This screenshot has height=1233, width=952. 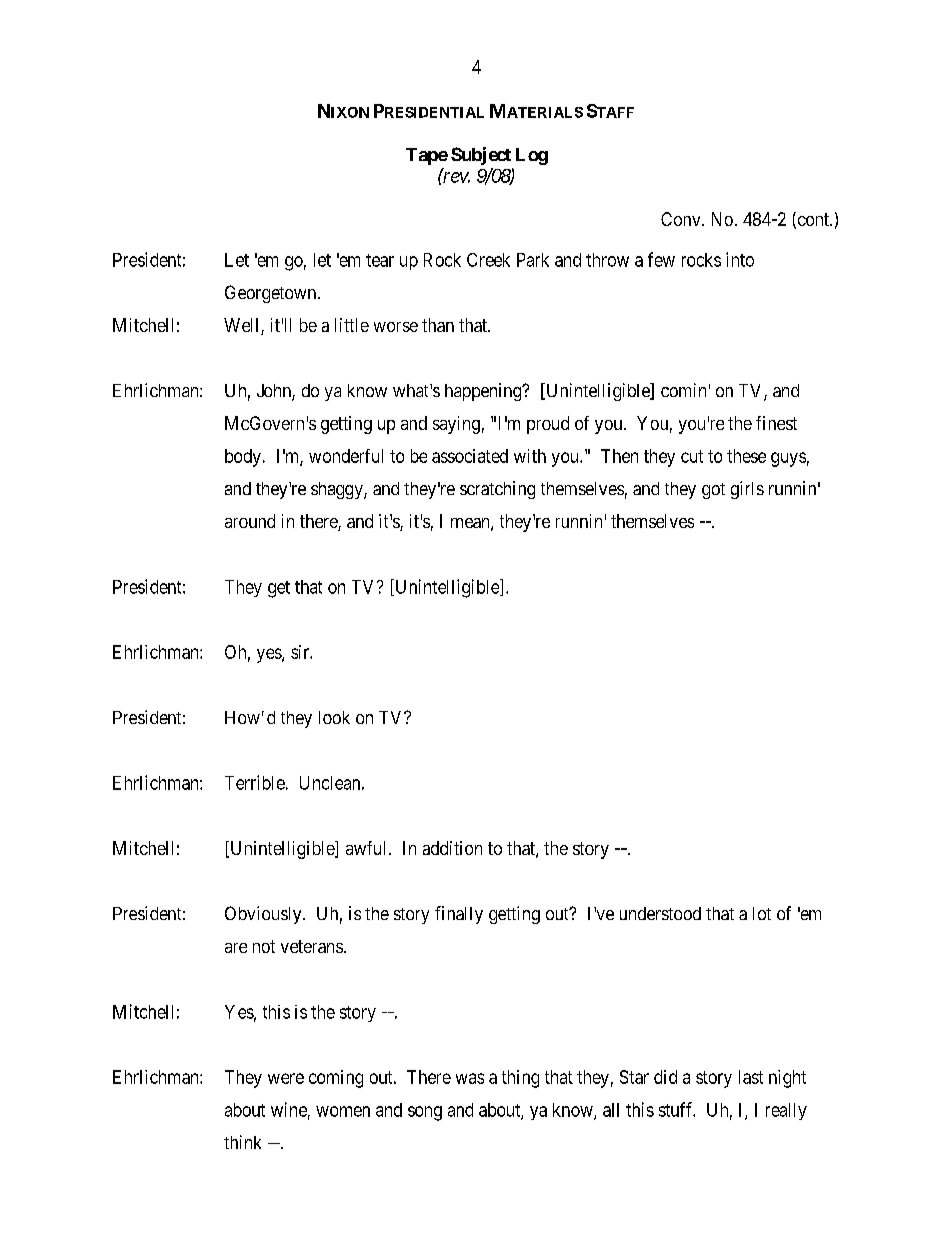 I want to click on girls, so click(x=747, y=490).
